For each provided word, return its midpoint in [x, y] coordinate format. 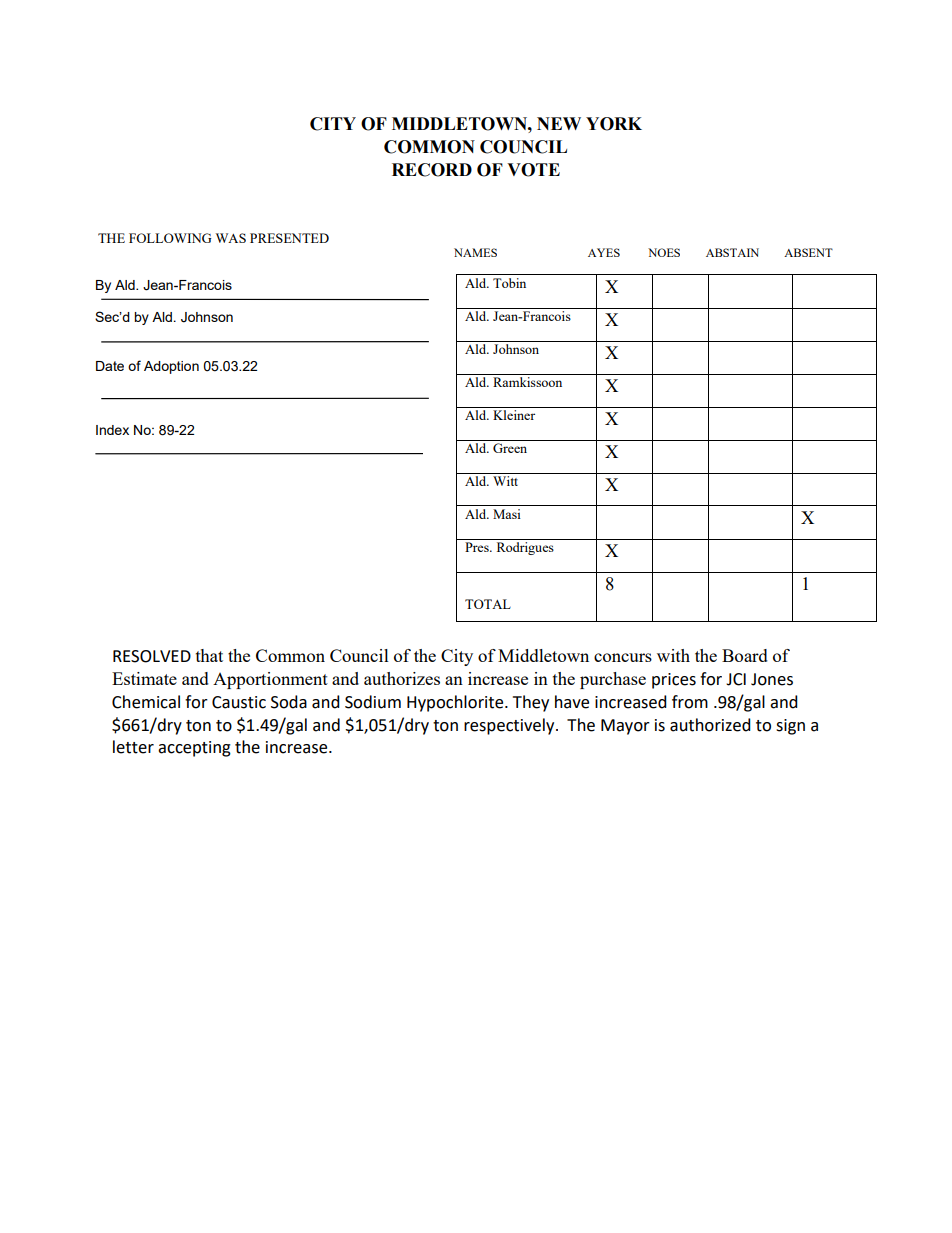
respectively [510, 726]
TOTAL [488, 604]
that [209, 655]
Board [745, 655]
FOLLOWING [170, 238]
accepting [194, 749]
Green [510, 448]
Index [112, 430]
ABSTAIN [732, 252]
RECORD [432, 170]
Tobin [509, 283]
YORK [614, 124]
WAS [231, 238]
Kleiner [514, 415]
